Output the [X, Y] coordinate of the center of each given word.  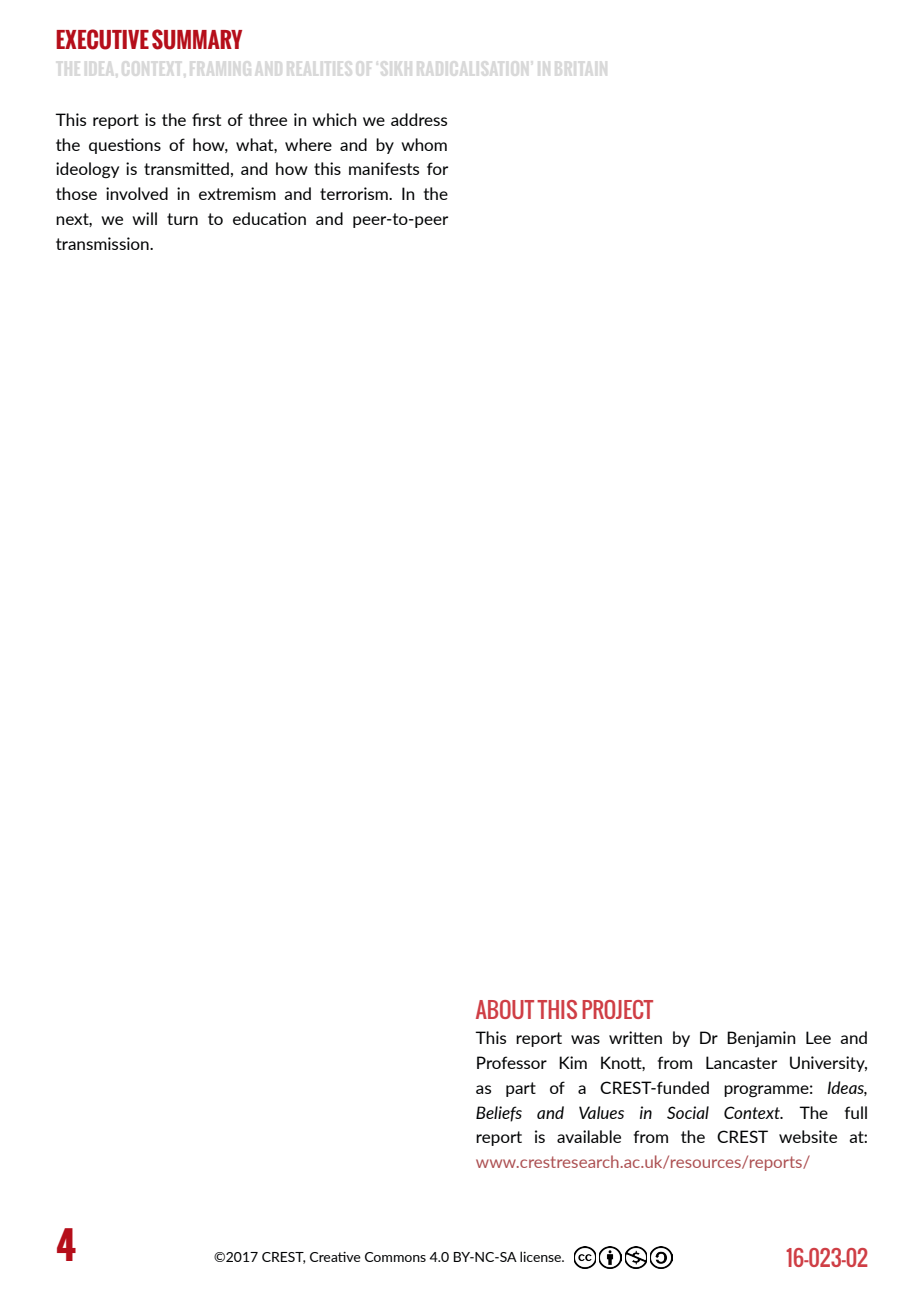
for [437, 168]
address [419, 119]
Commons [395, 1257]
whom [424, 144]
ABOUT [505, 1009]
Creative [335, 1257]
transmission [103, 243]
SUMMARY [197, 39]
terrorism [355, 193]
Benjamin [761, 1039]
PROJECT [617, 1009]
